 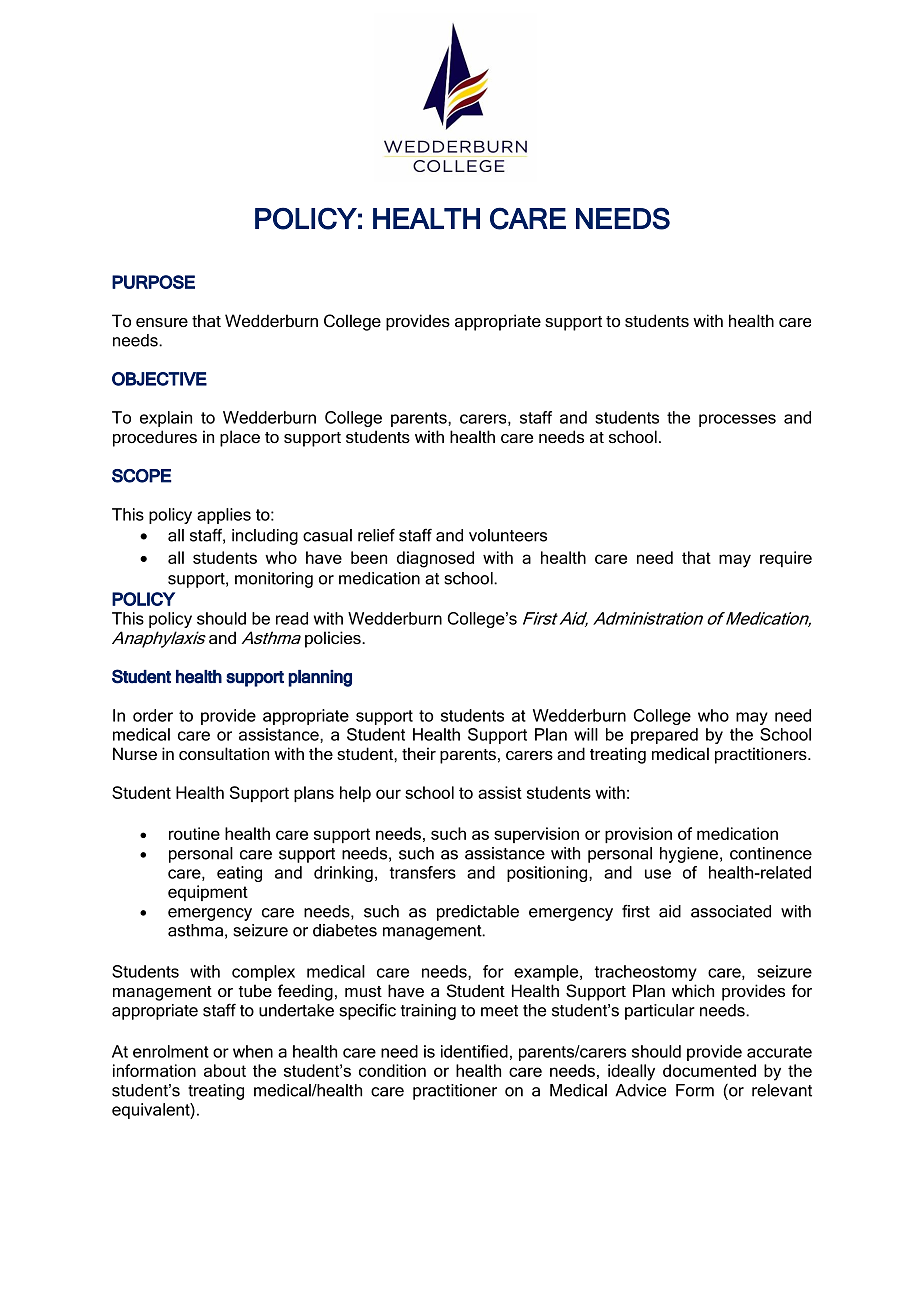 What do you see at coordinates (162, 322) in the page?
I see `ensure` at bounding box center [162, 322].
